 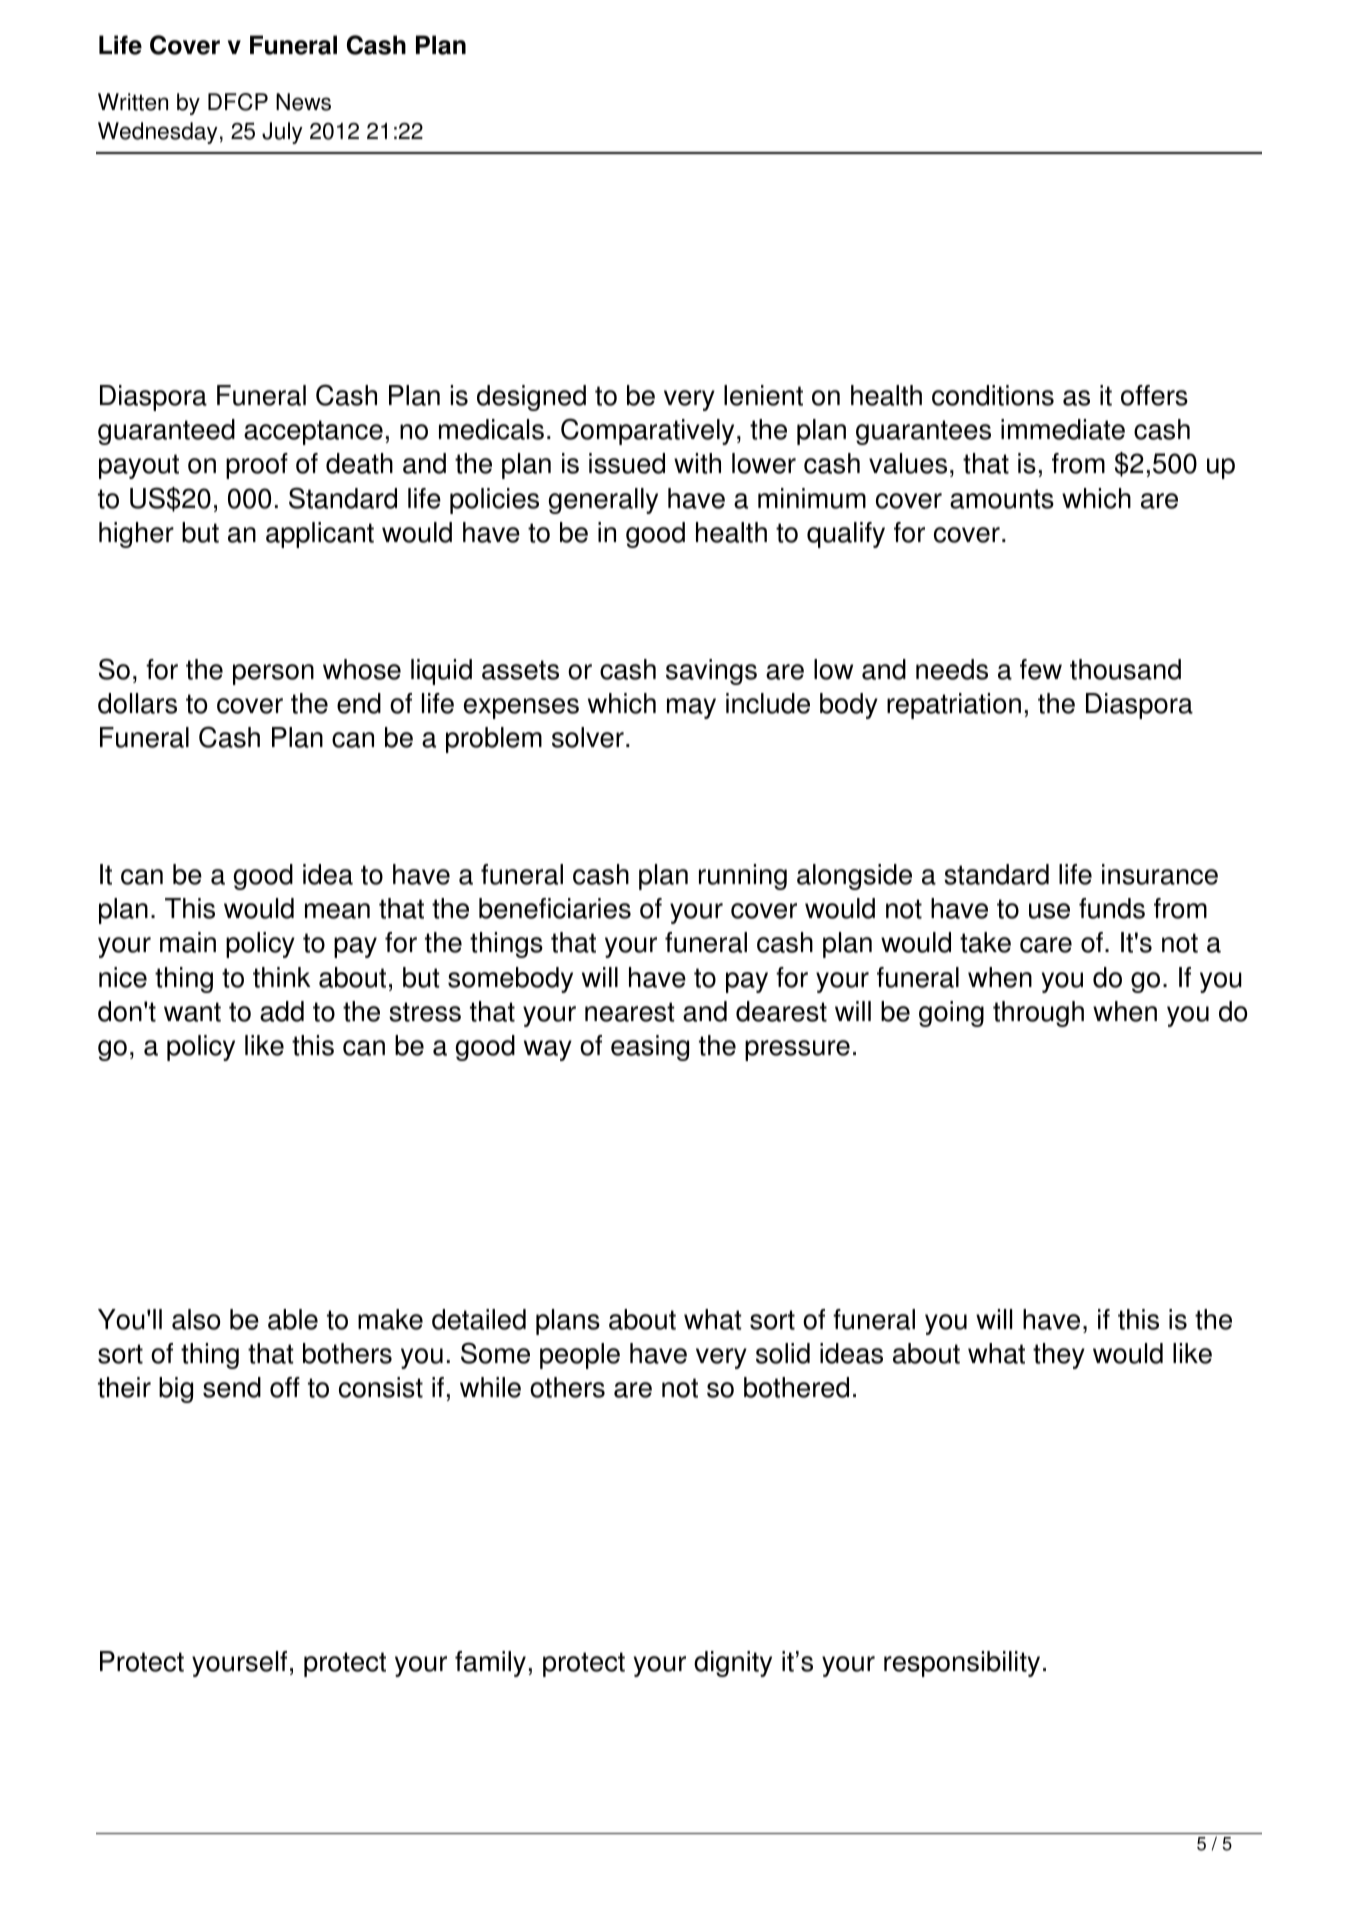 I want to click on through, so click(x=1038, y=1014).
